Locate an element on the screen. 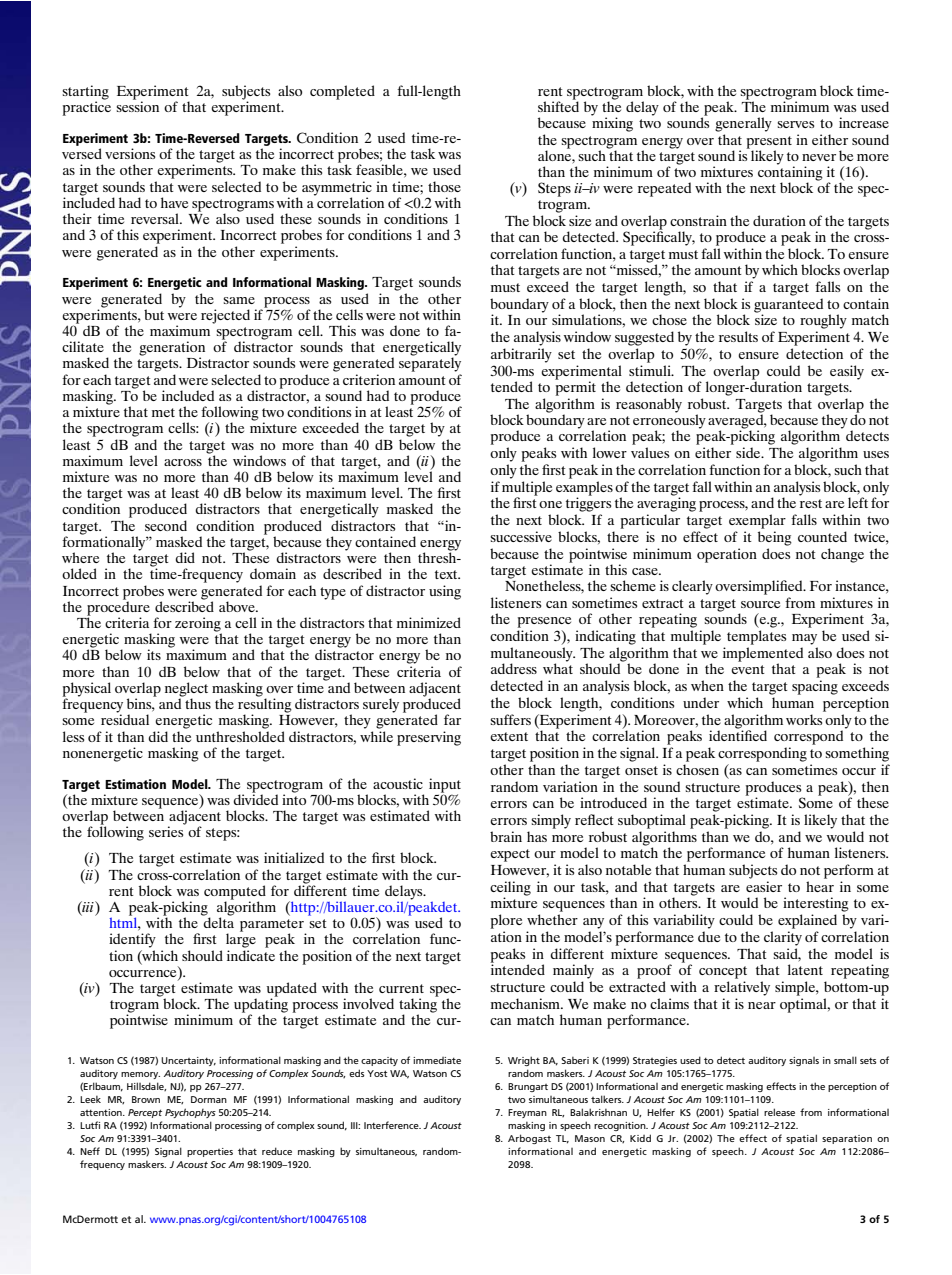  templates is located at coordinates (756, 637).
